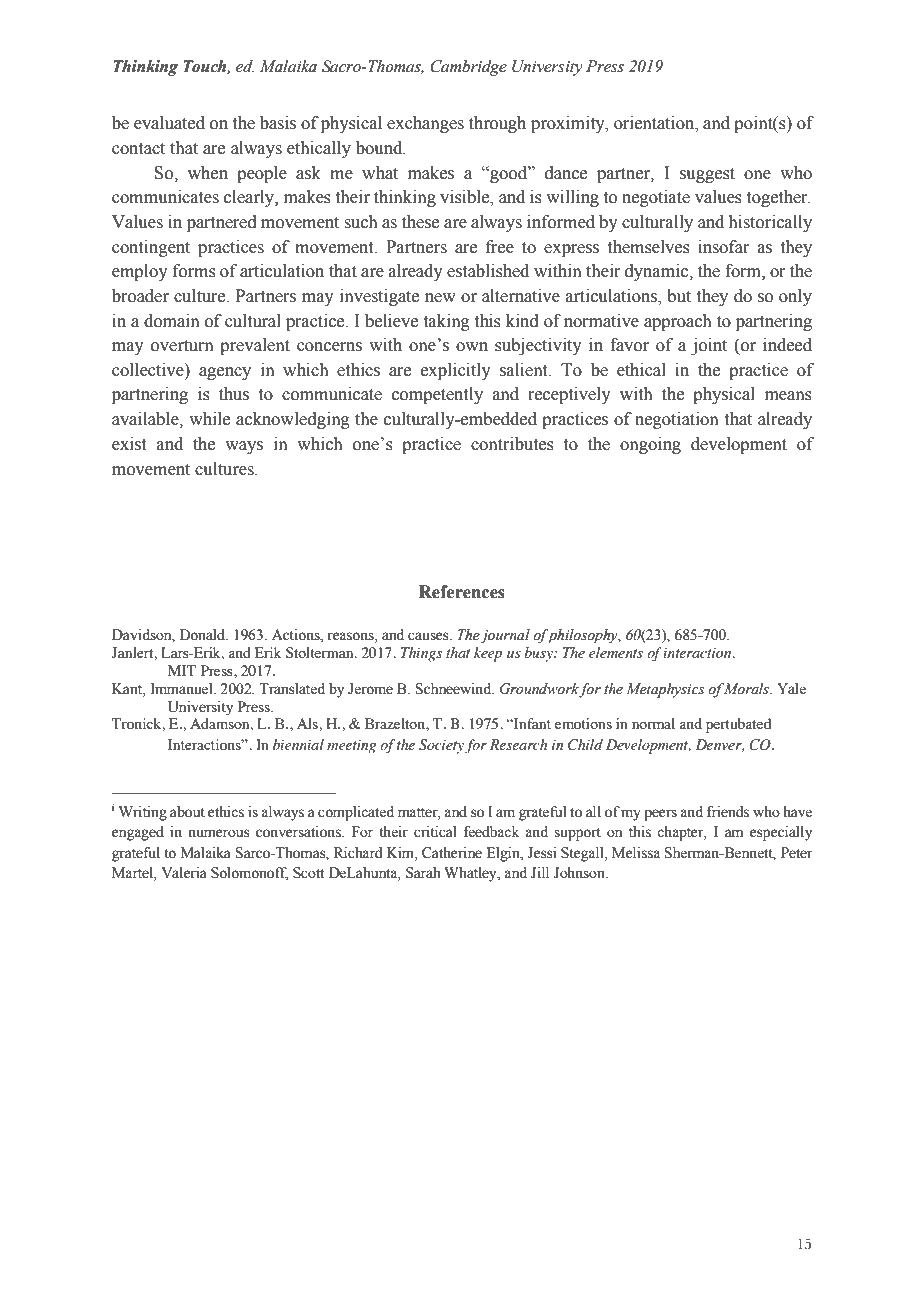  What do you see at coordinates (468, 68) in the page?
I see `Cambridge` at bounding box center [468, 68].
